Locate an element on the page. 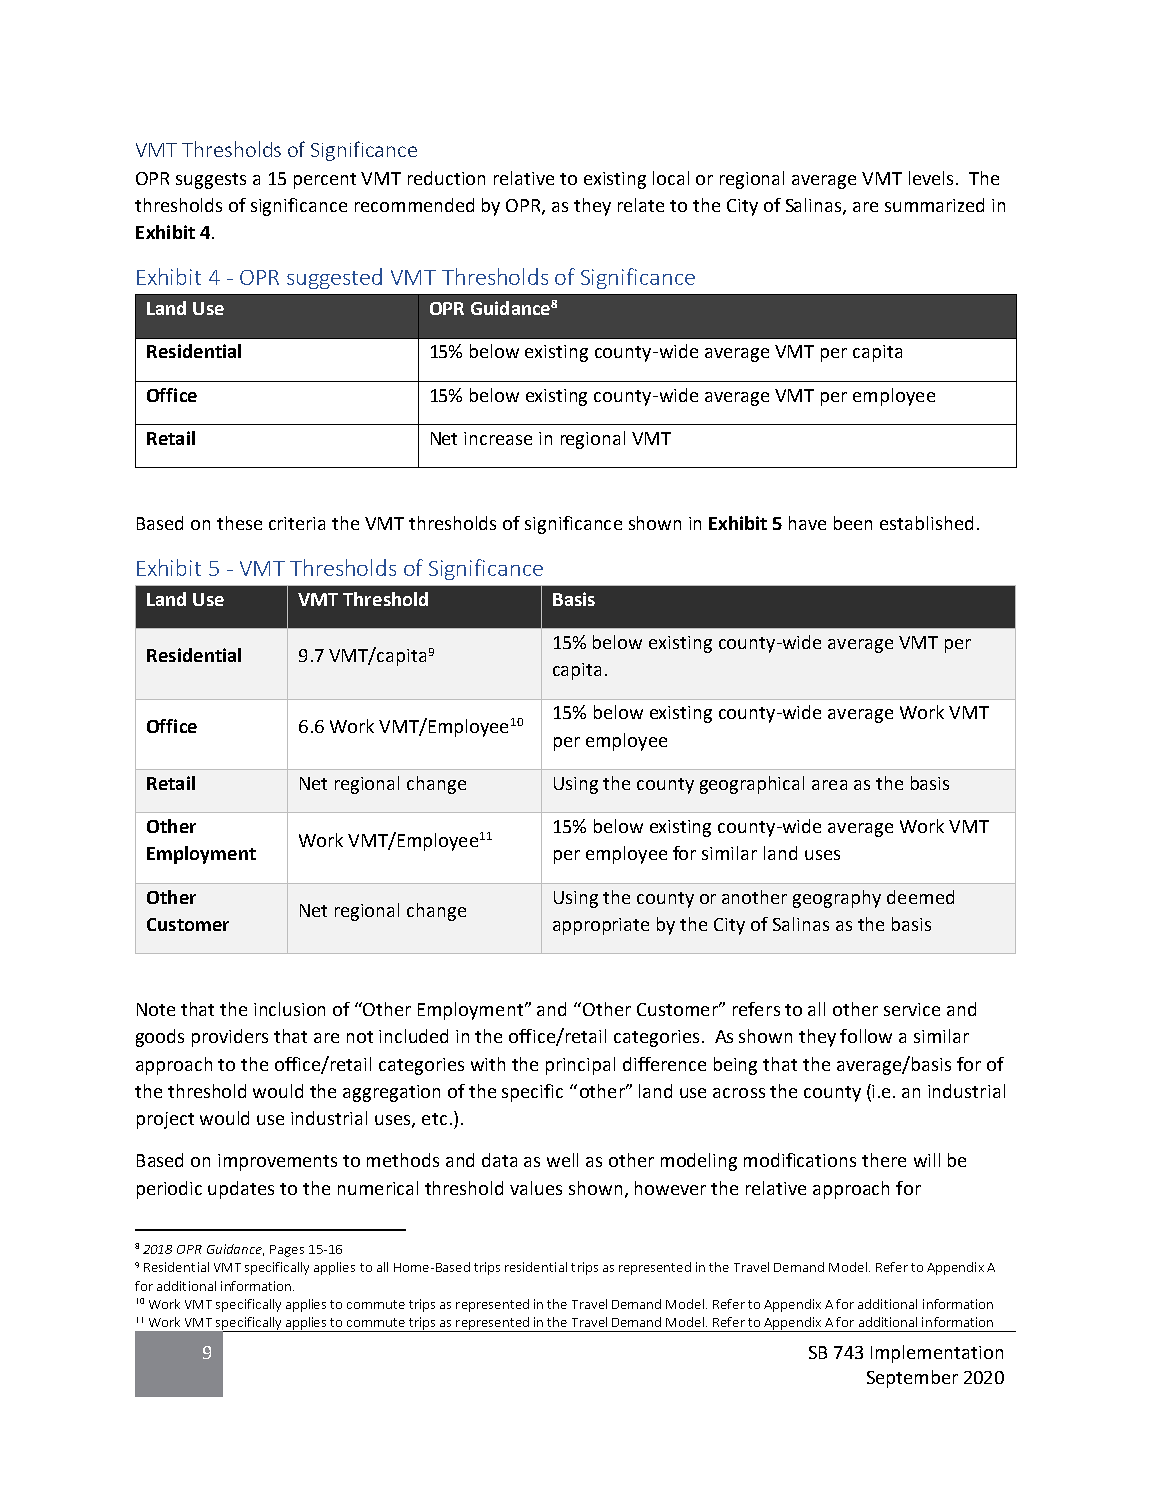  principal is located at coordinates (580, 1066).
